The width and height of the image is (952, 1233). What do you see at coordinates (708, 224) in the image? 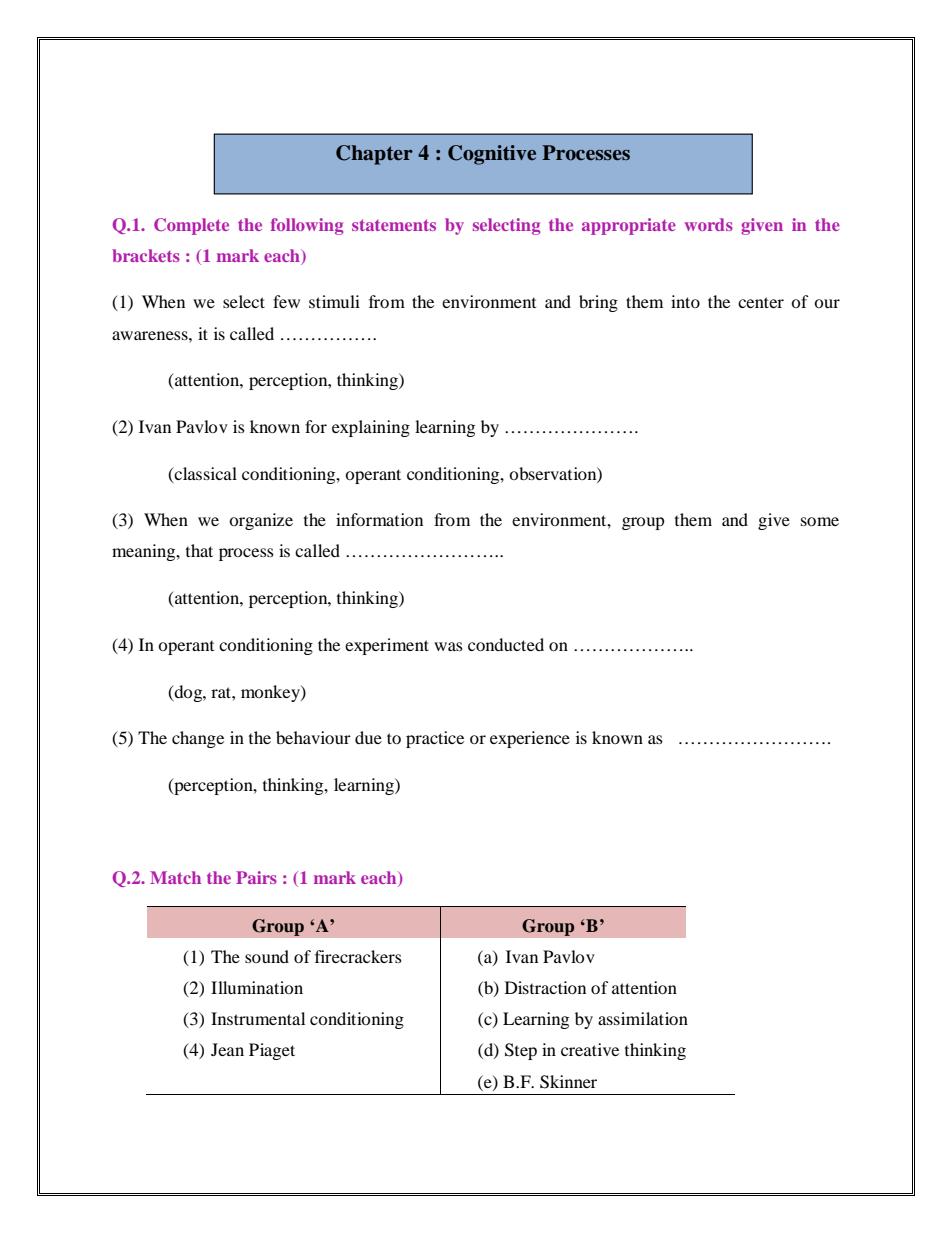
I see `words` at bounding box center [708, 224].
